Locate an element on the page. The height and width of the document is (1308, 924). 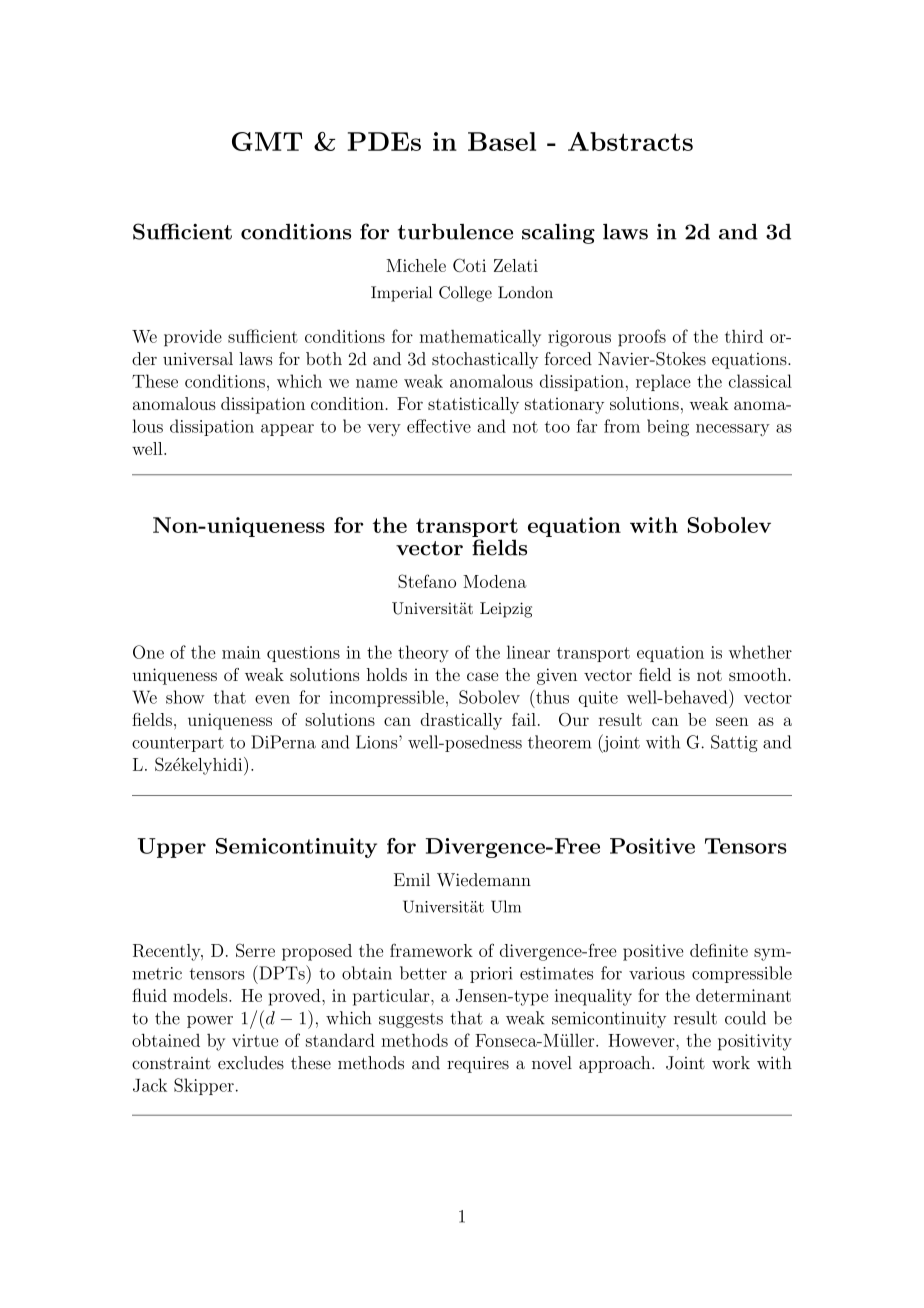
drastically is located at coordinates (461, 721).
